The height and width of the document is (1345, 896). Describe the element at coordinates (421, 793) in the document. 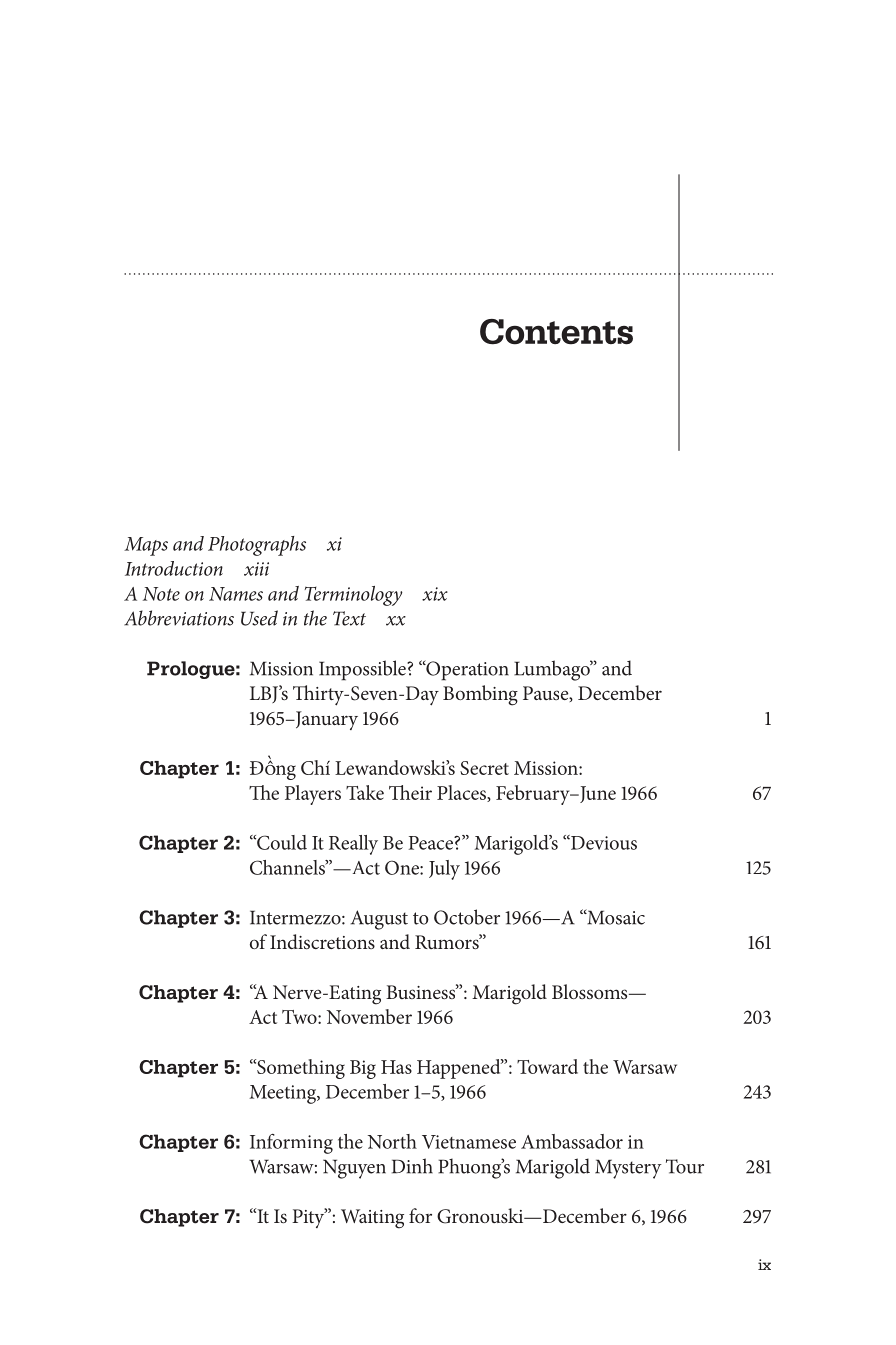

I see `eir` at that location.
